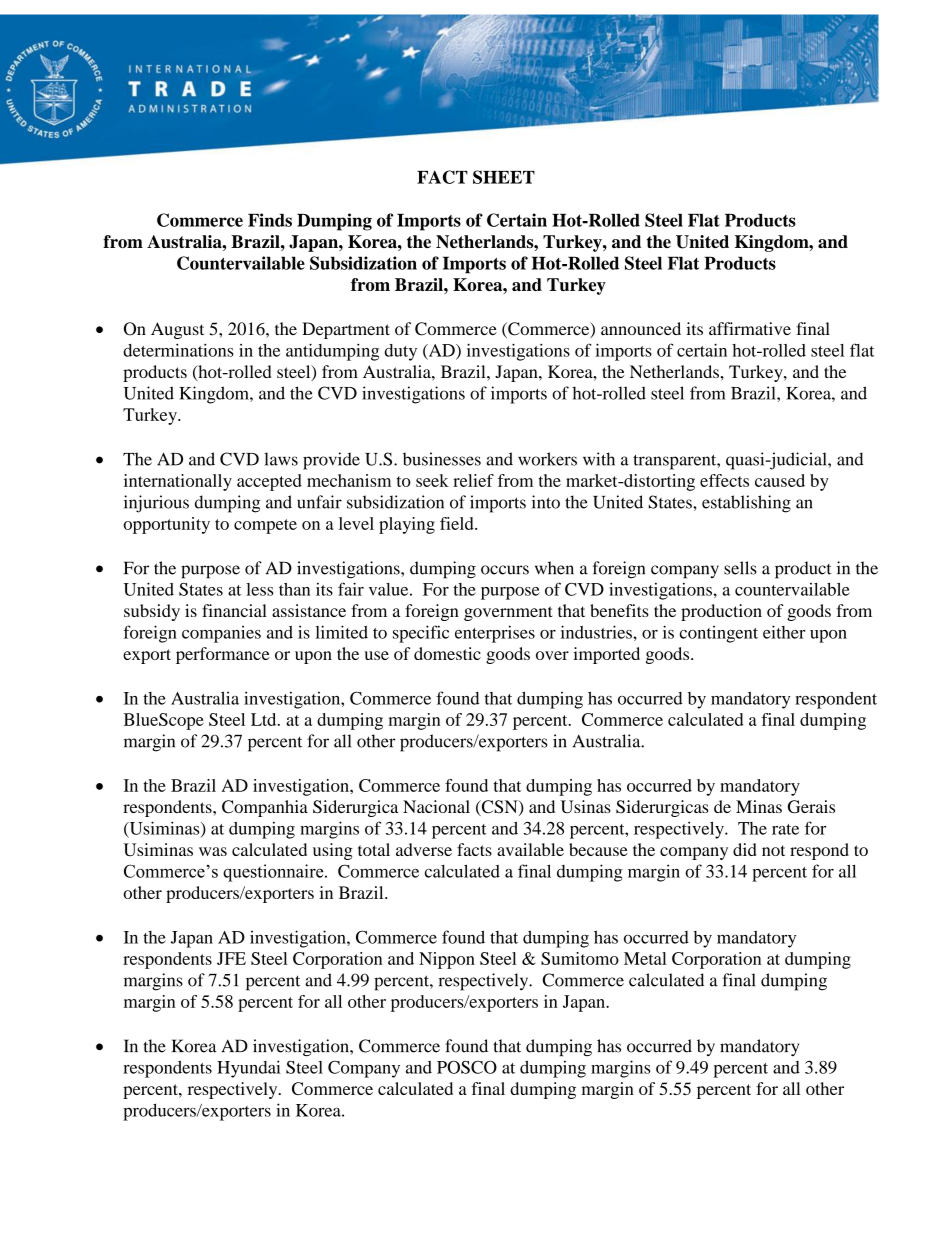  Describe the element at coordinates (447, 960) in the image. I see `Nippon` at that location.
